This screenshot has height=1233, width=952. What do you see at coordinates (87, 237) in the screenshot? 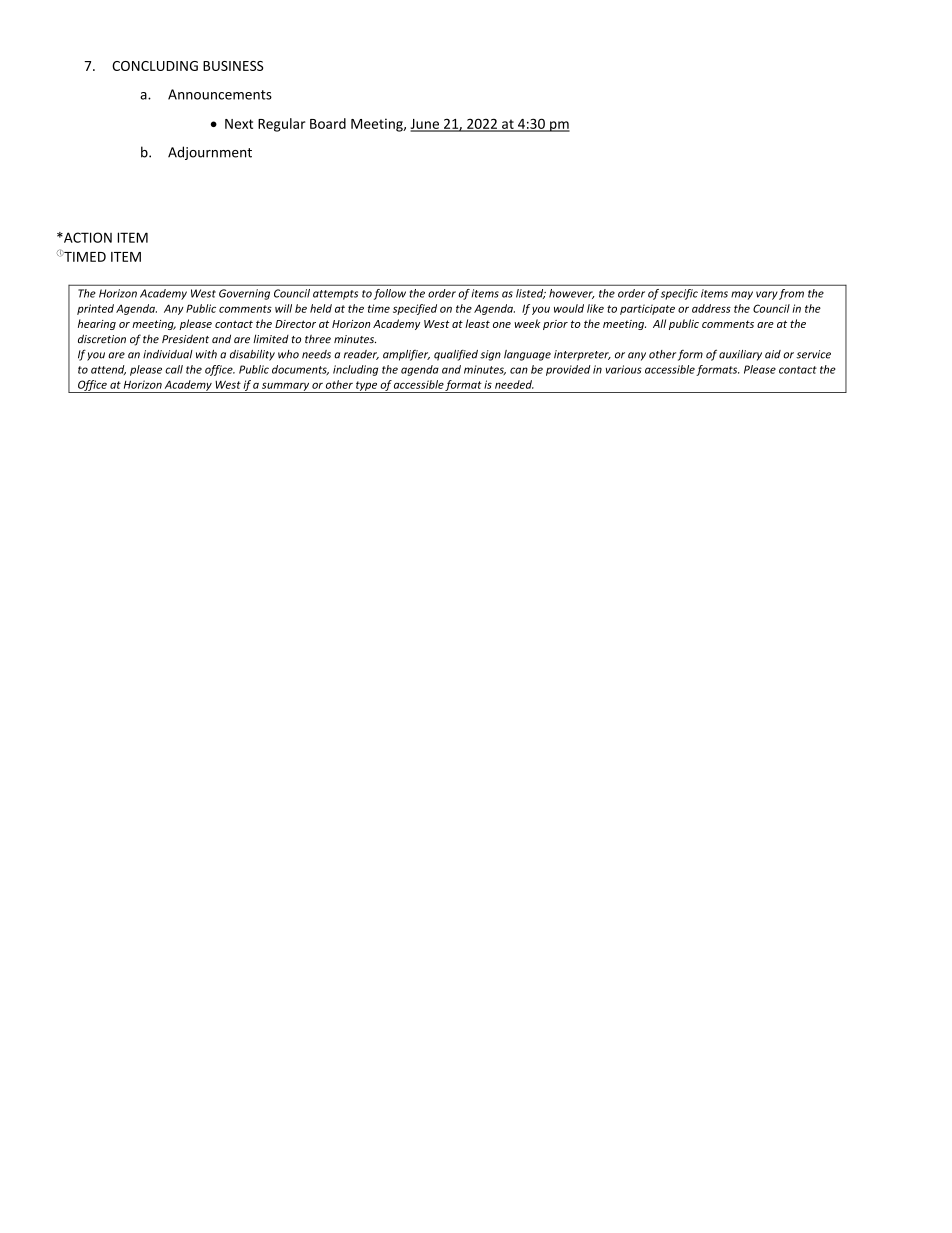
I see `ACTION` at bounding box center [87, 237].
